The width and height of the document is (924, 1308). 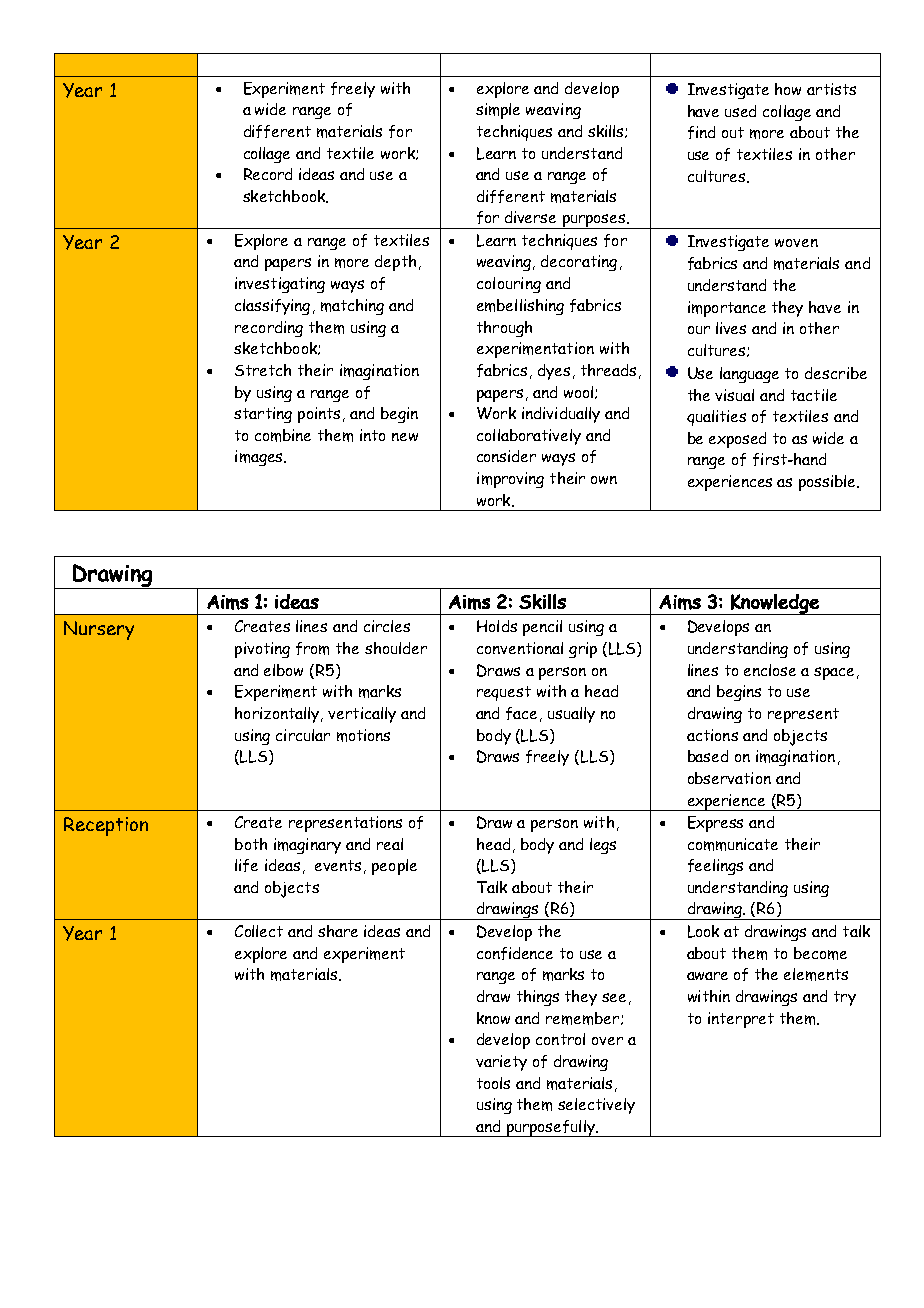 What do you see at coordinates (749, 375) in the document?
I see `language` at bounding box center [749, 375].
